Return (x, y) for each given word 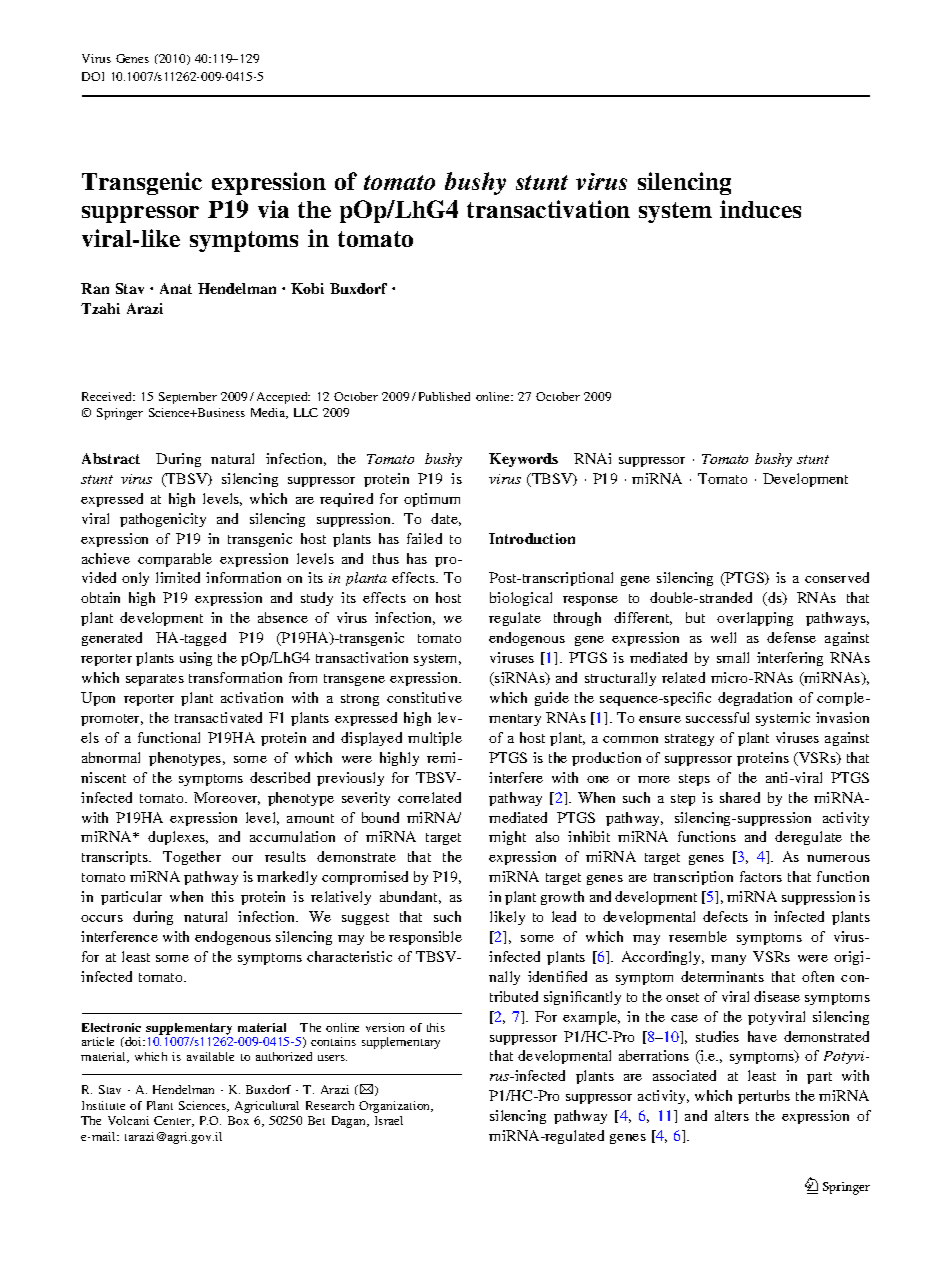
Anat (176, 288)
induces (760, 209)
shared (740, 797)
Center (174, 1121)
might (507, 838)
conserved (837, 577)
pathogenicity (163, 520)
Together (192, 858)
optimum (432, 500)
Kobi (307, 288)
